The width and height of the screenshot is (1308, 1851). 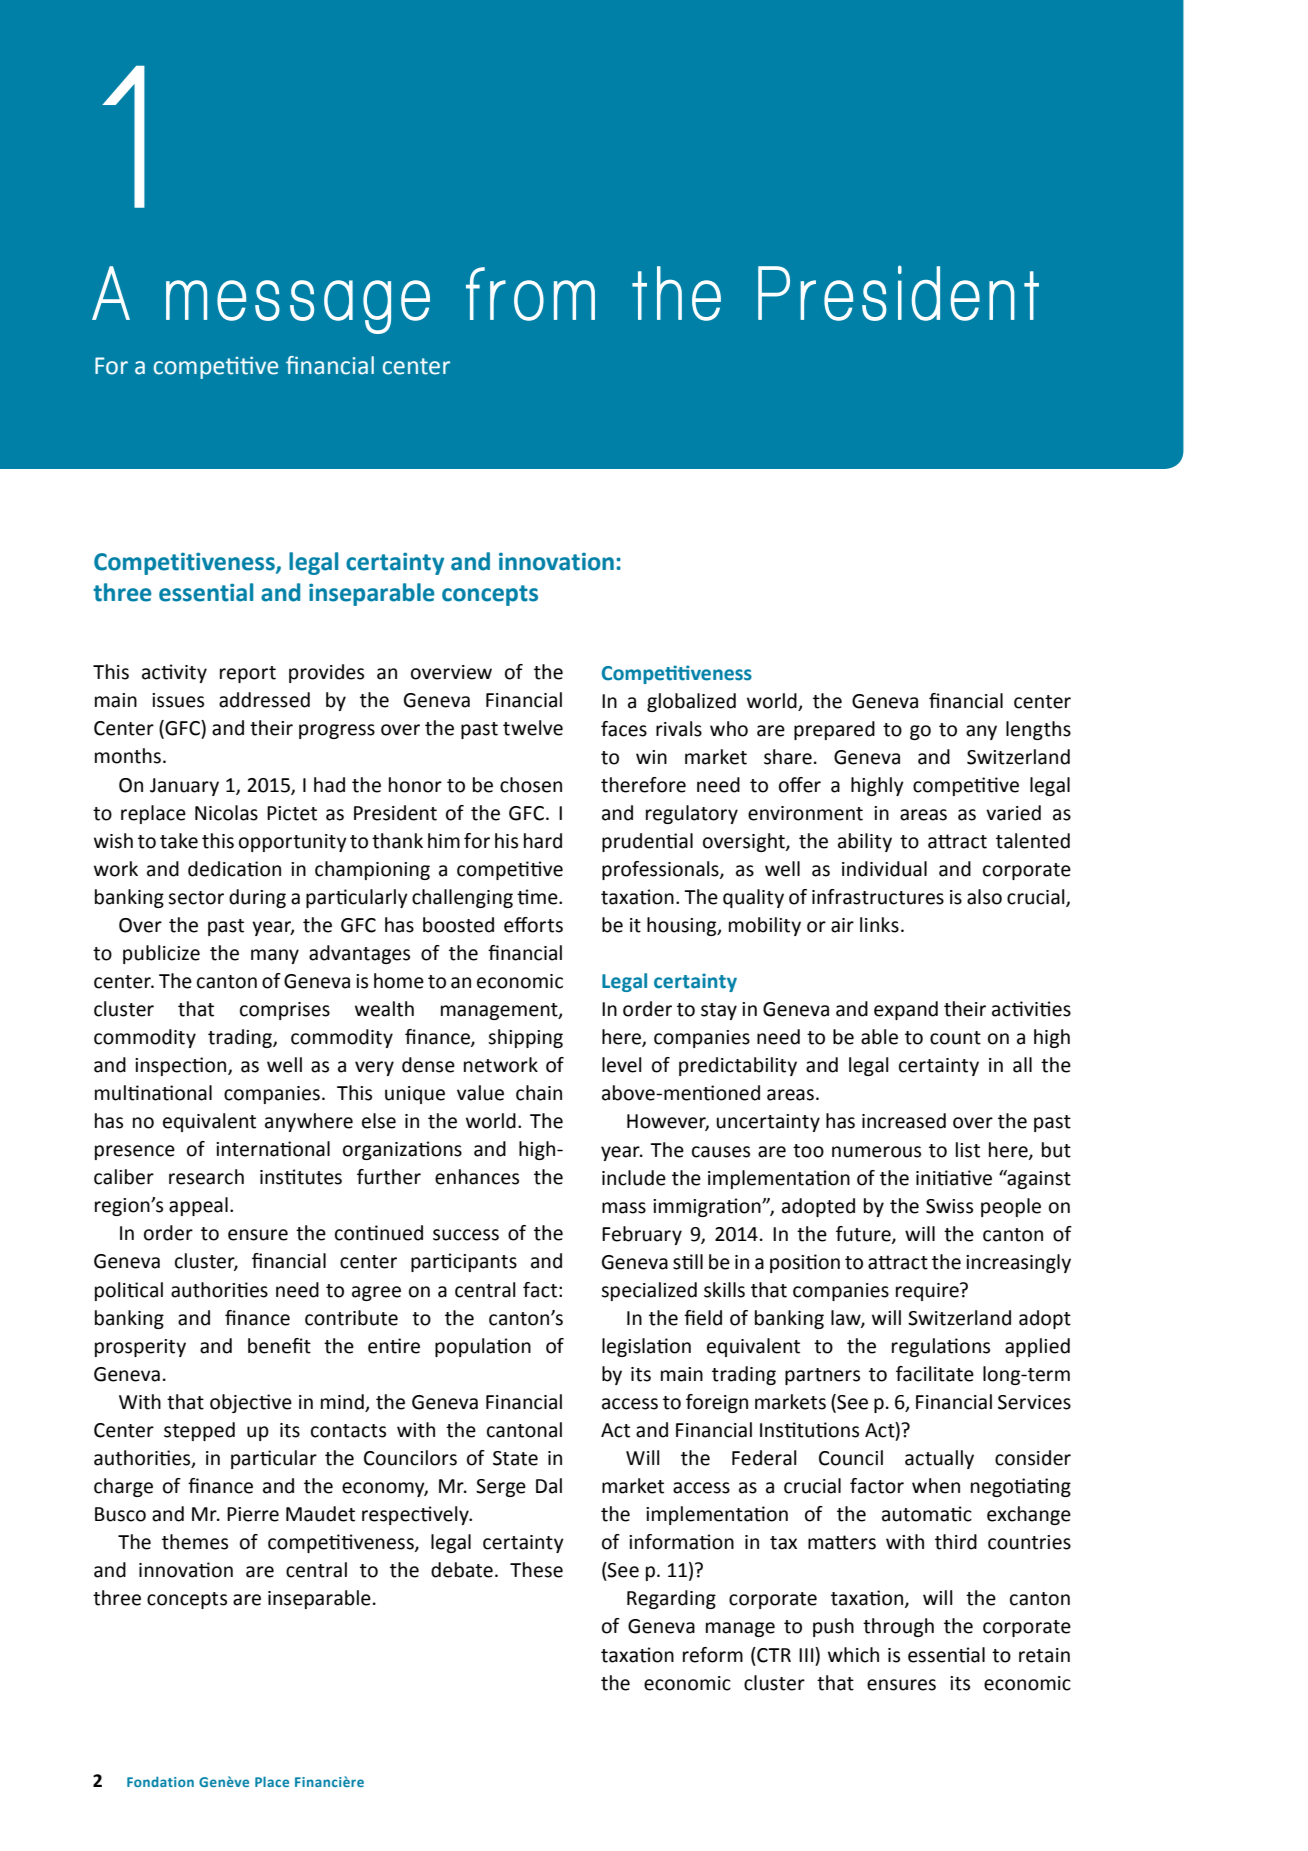 What do you see at coordinates (671, 1599) in the screenshot?
I see `Regarding` at bounding box center [671, 1599].
